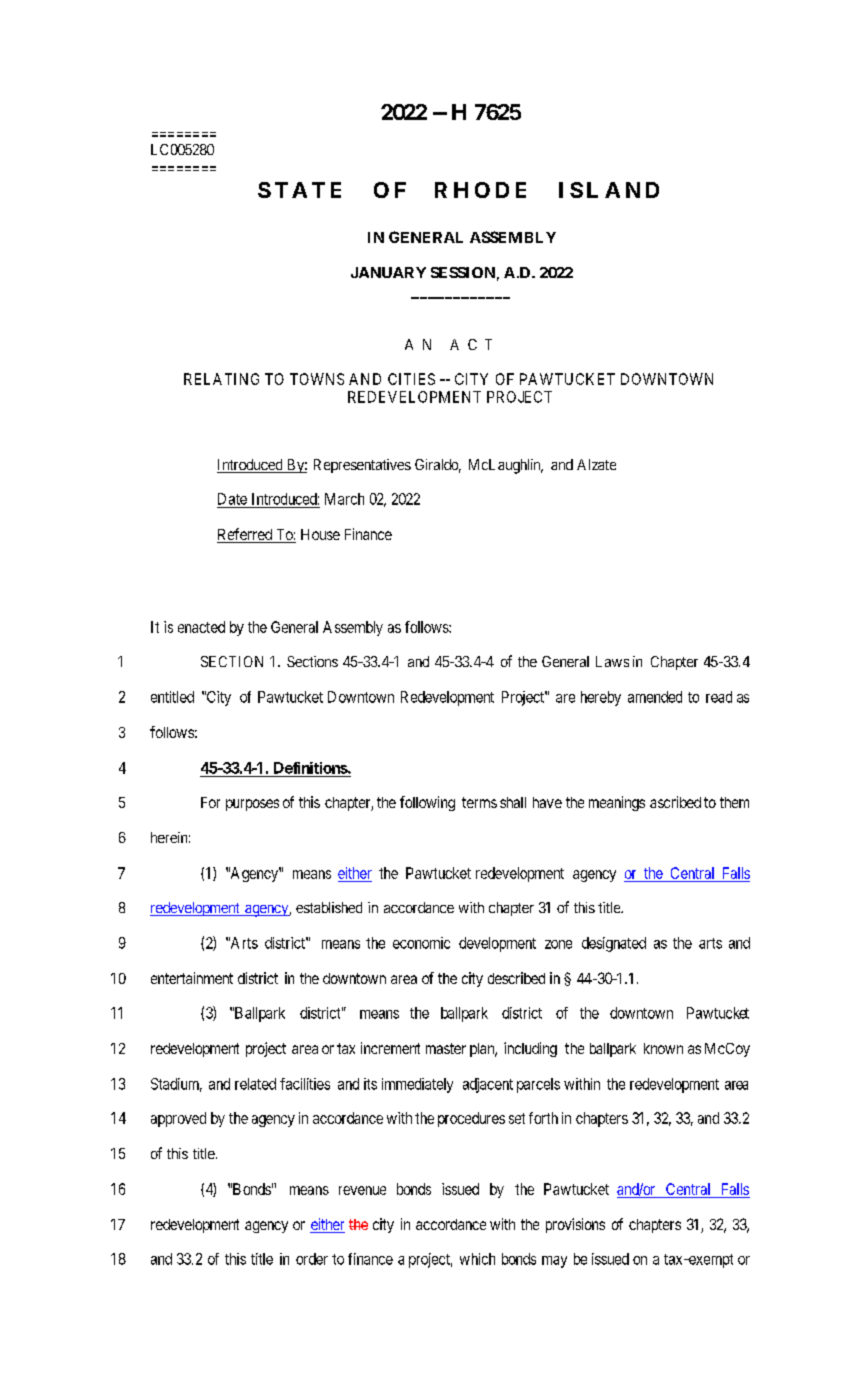 The image size is (849, 1400). Describe the element at coordinates (246, 535) in the document. I see `Referred` at that location.
